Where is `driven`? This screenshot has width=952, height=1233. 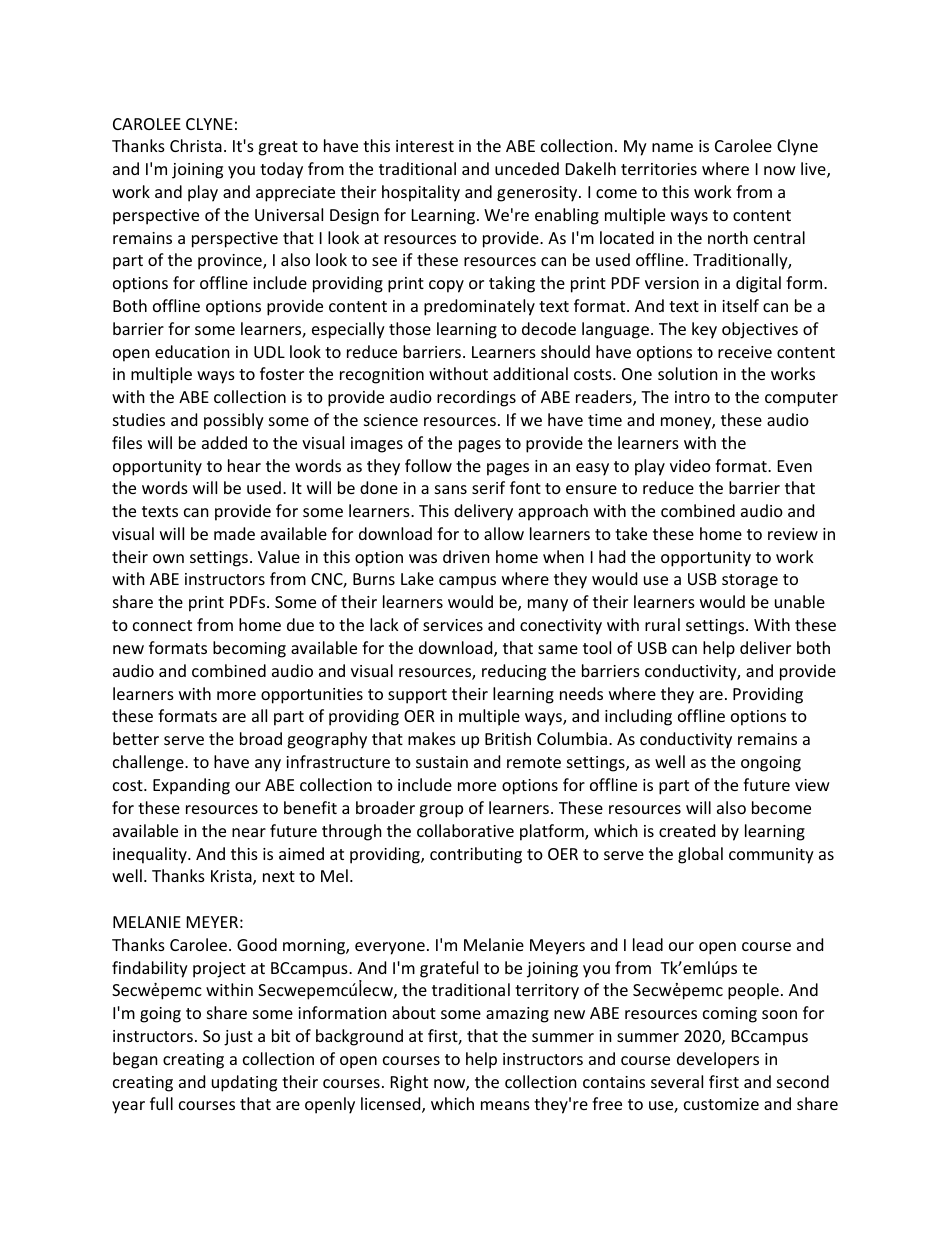 driven is located at coordinates (466, 556).
